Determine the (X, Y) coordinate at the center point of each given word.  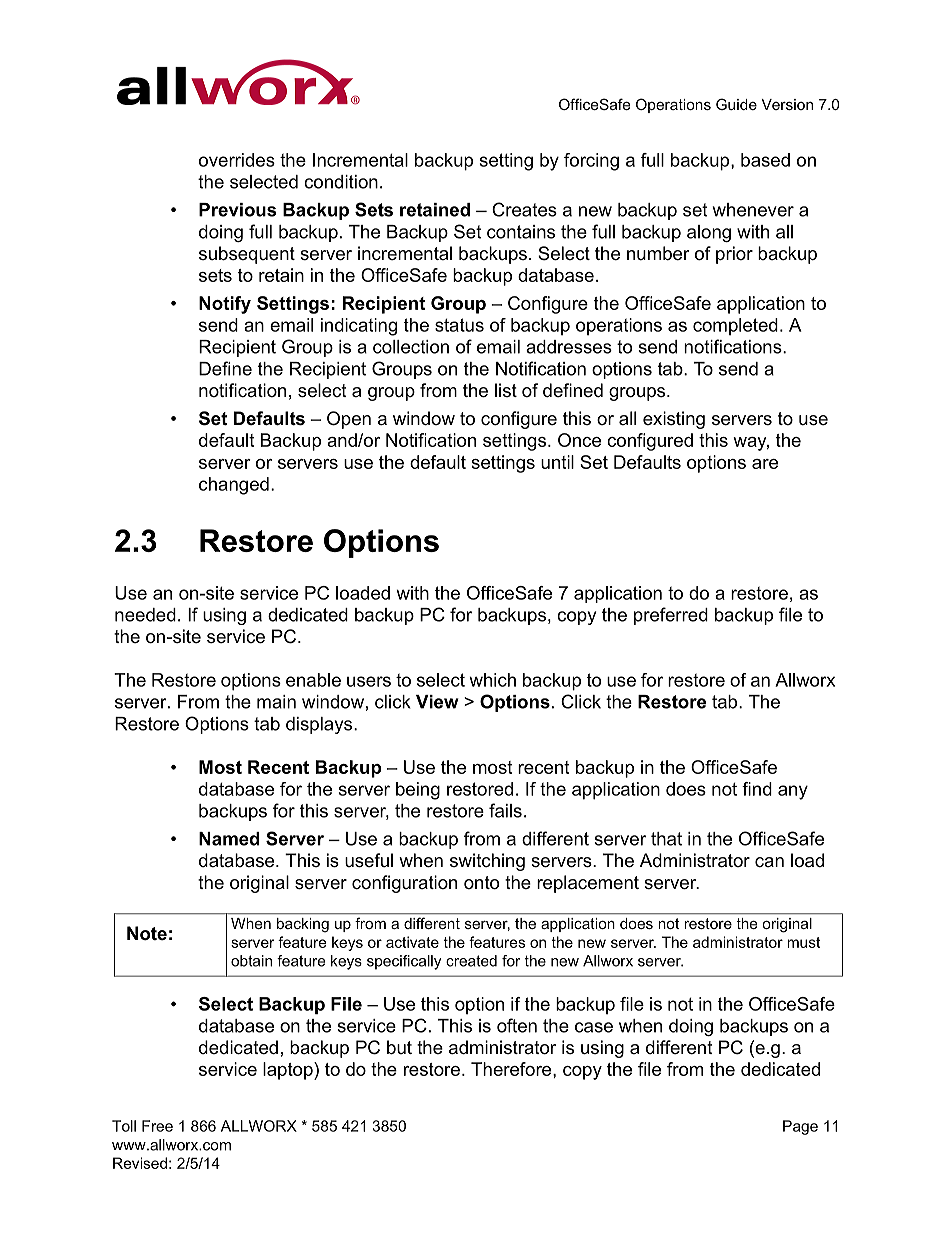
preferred (671, 616)
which (492, 680)
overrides (237, 160)
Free (157, 1126)
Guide (736, 104)
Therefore (512, 1069)
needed (145, 615)
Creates (524, 209)
